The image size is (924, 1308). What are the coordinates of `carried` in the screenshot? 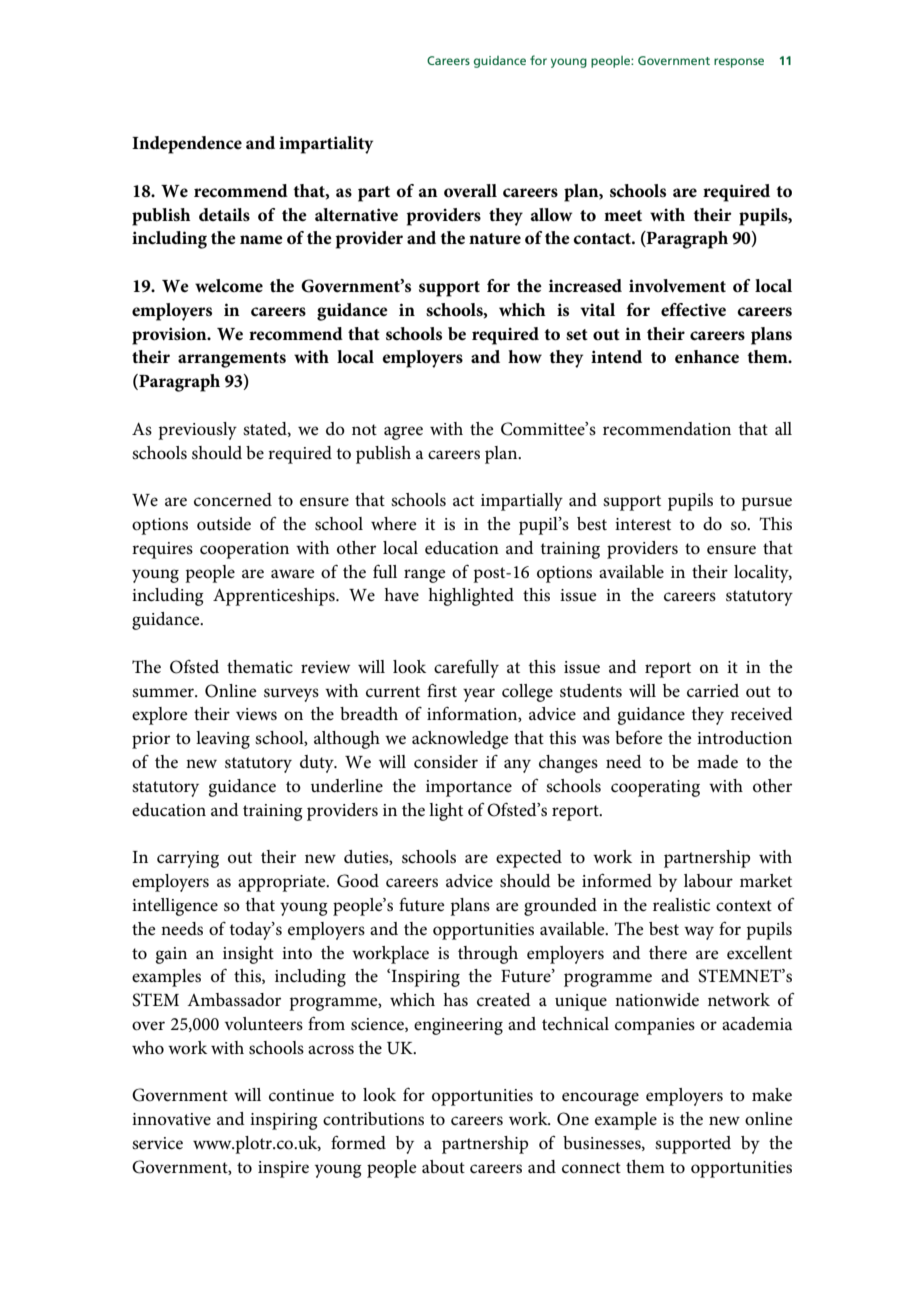 It's located at (713, 691).
